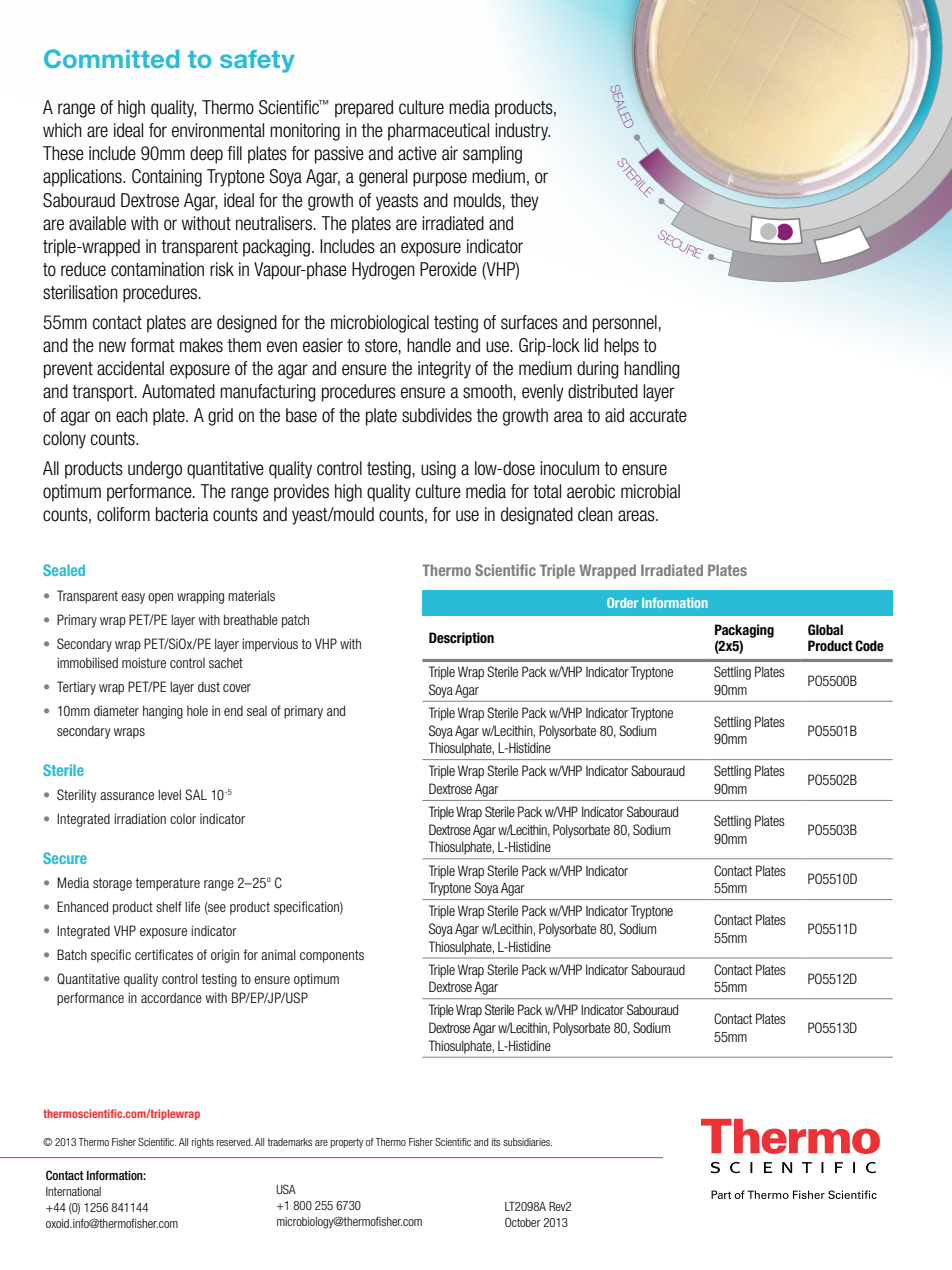 Image resolution: width=952 pixels, height=1270 pixels. What do you see at coordinates (155, 470) in the screenshot?
I see `undergo` at bounding box center [155, 470].
